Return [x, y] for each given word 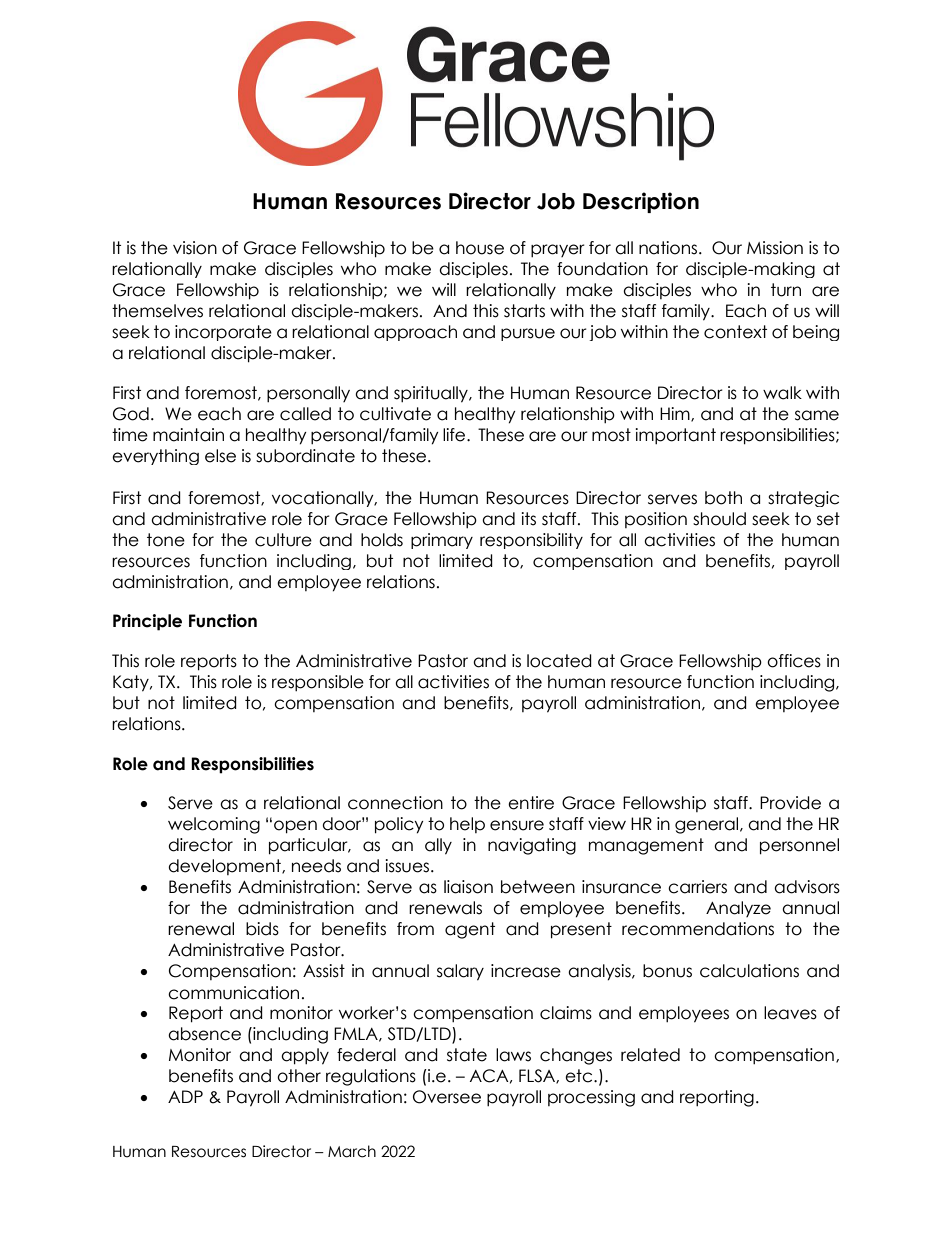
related [650, 1055]
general [706, 825]
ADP [185, 1096]
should [719, 519]
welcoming [214, 825]
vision [195, 248]
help [467, 825]
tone [166, 540]
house [480, 248]
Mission [775, 248]
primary [442, 541]
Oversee [447, 1097]
